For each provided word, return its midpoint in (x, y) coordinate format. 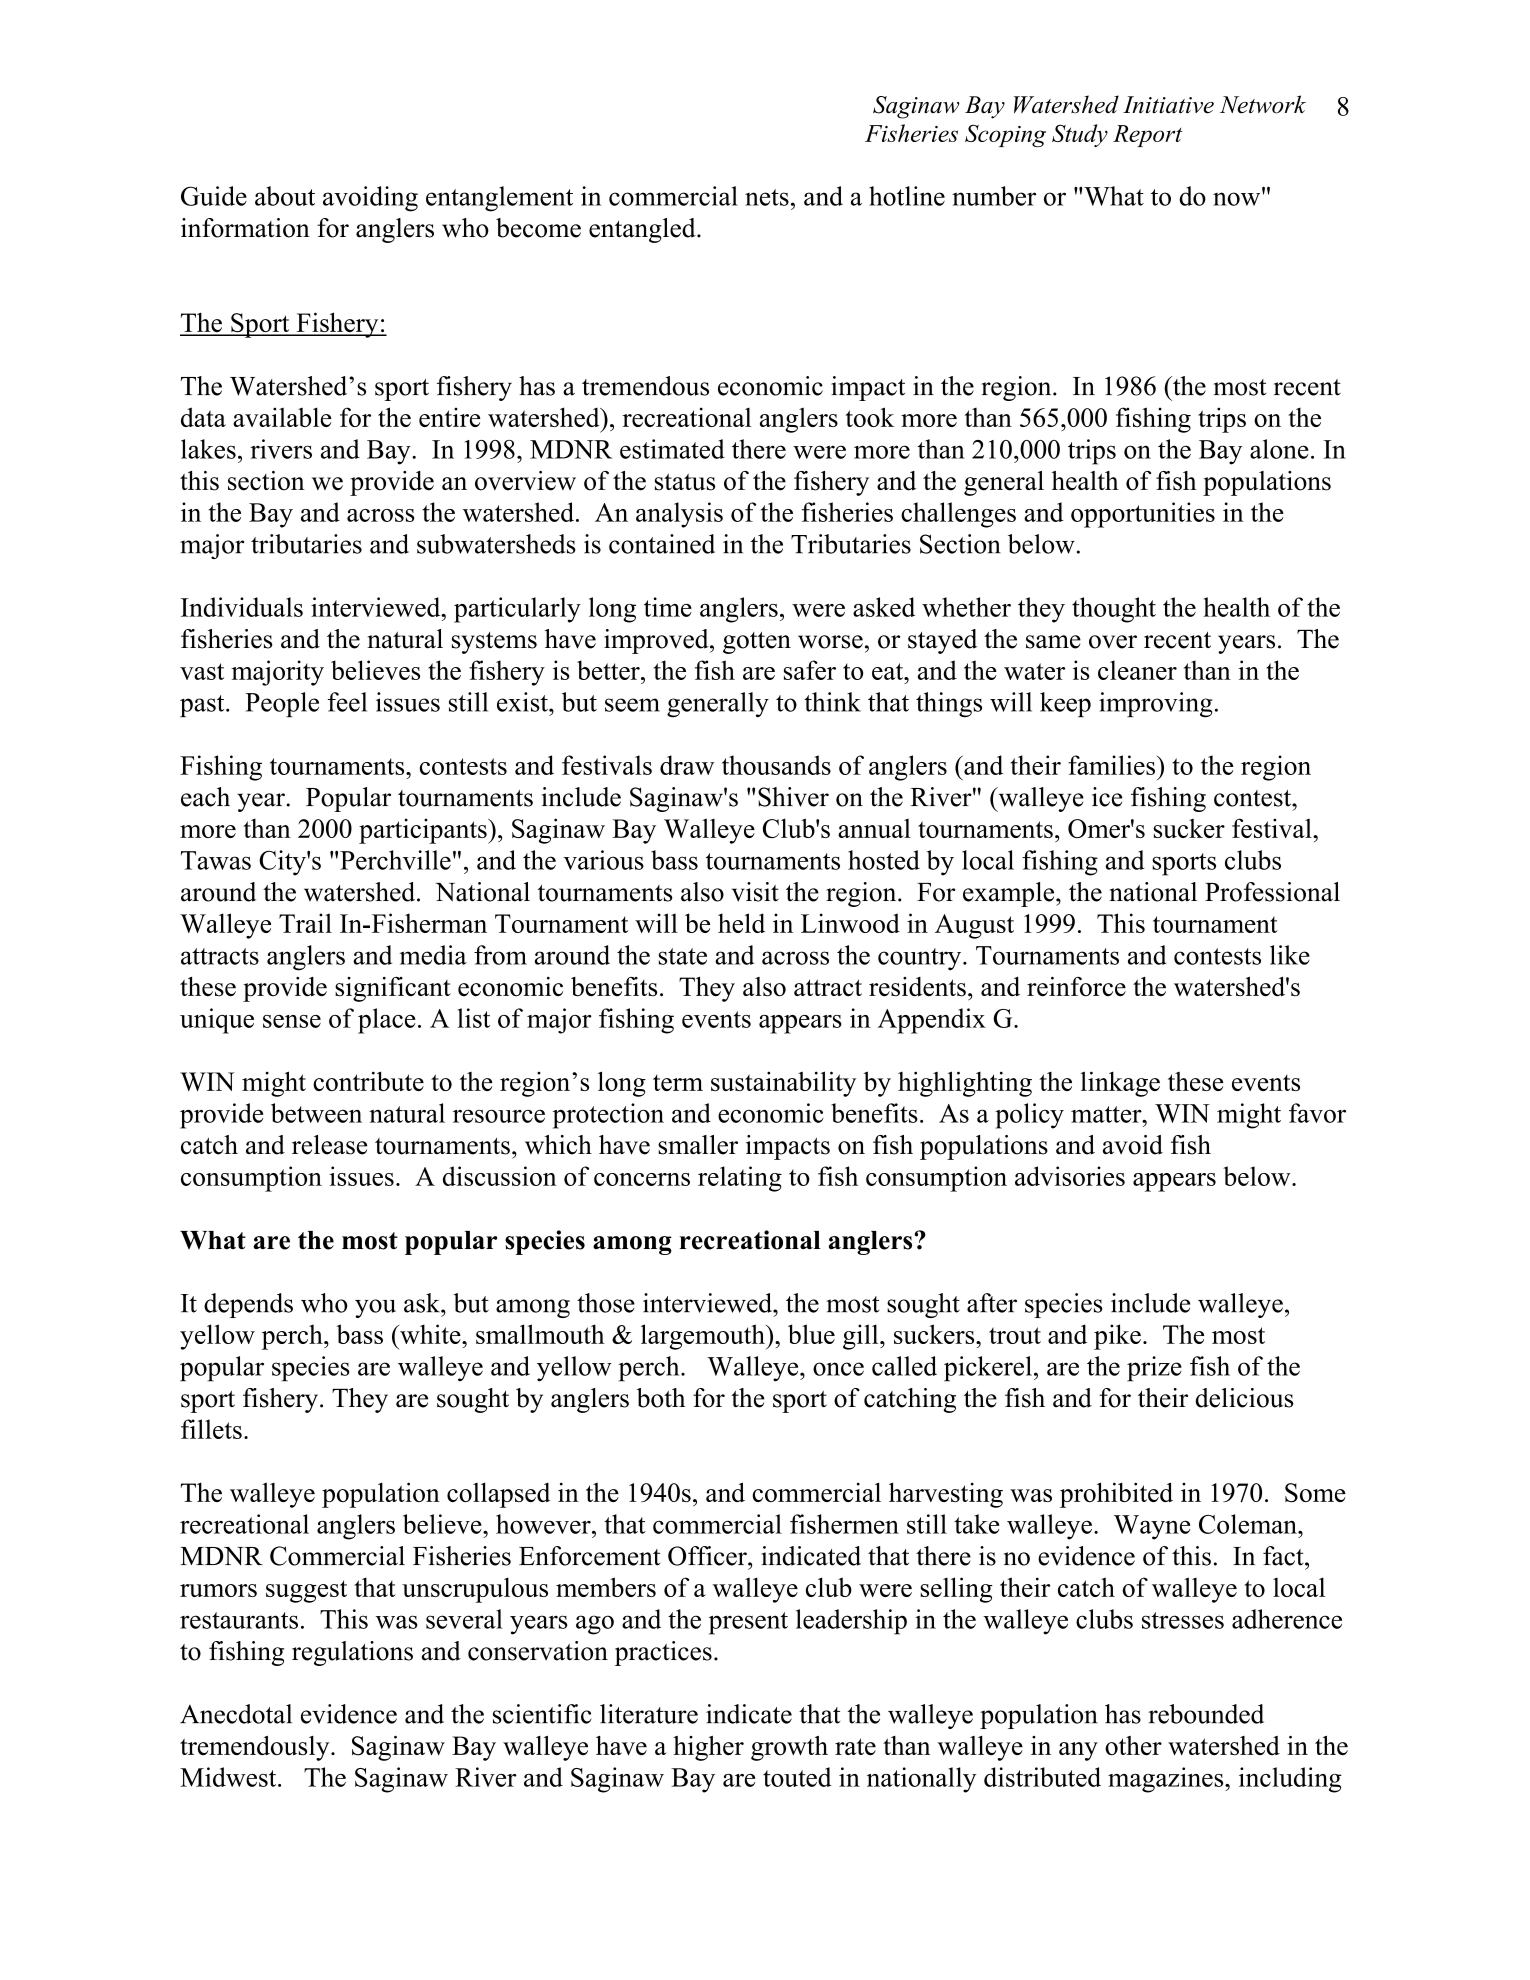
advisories (1070, 1176)
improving (1156, 705)
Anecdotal (236, 1714)
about (285, 196)
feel (347, 702)
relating (740, 1179)
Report (1147, 136)
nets (767, 197)
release (329, 1145)
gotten (757, 643)
